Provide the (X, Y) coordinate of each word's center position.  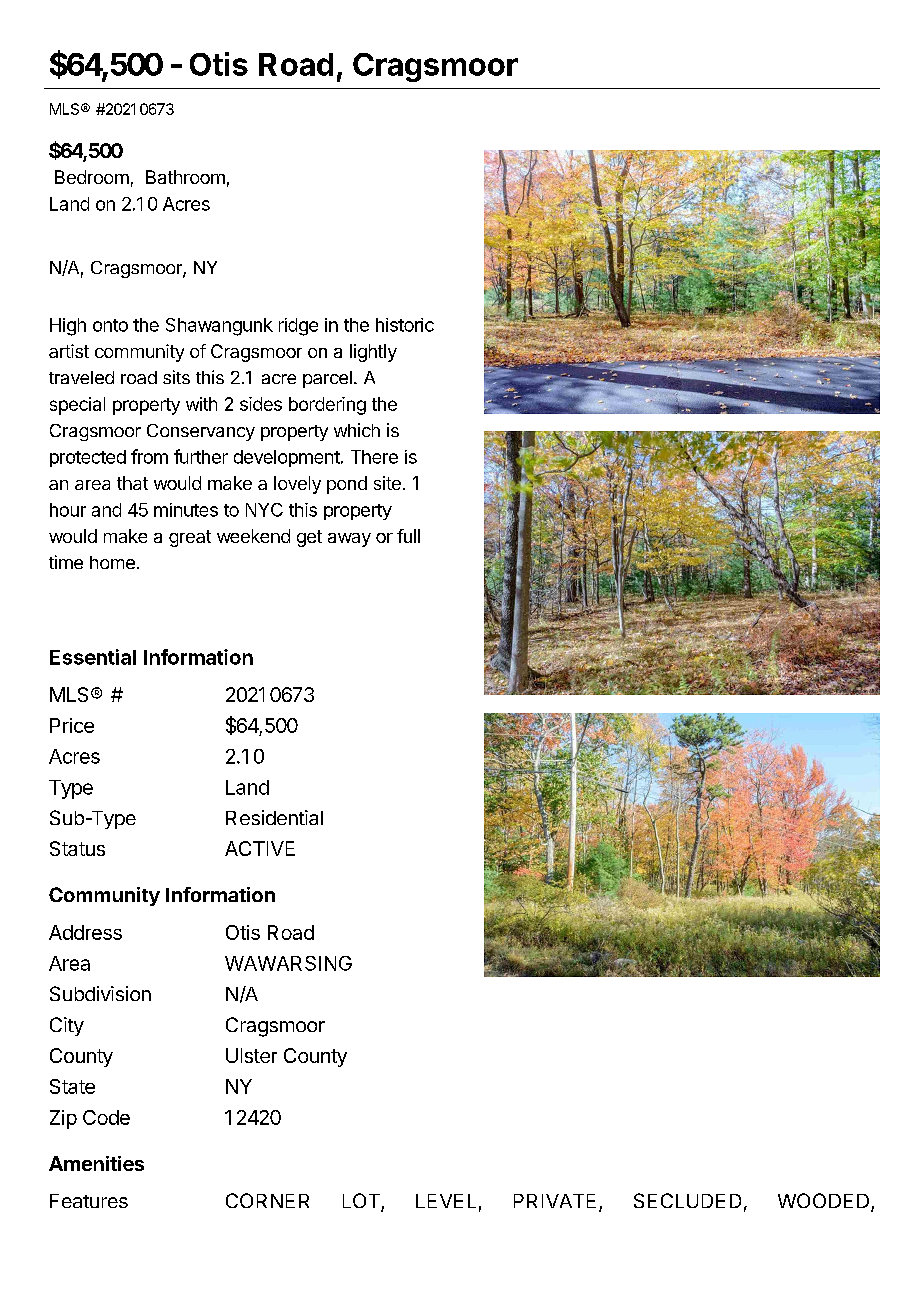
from (149, 456)
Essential (93, 657)
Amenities (96, 1163)
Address (85, 932)
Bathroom (185, 177)
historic (405, 325)
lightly (373, 353)
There (374, 457)
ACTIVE (260, 848)
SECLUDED (687, 1200)
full (408, 536)
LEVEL (446, 1201)
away (349, 540)
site (387, 483)
